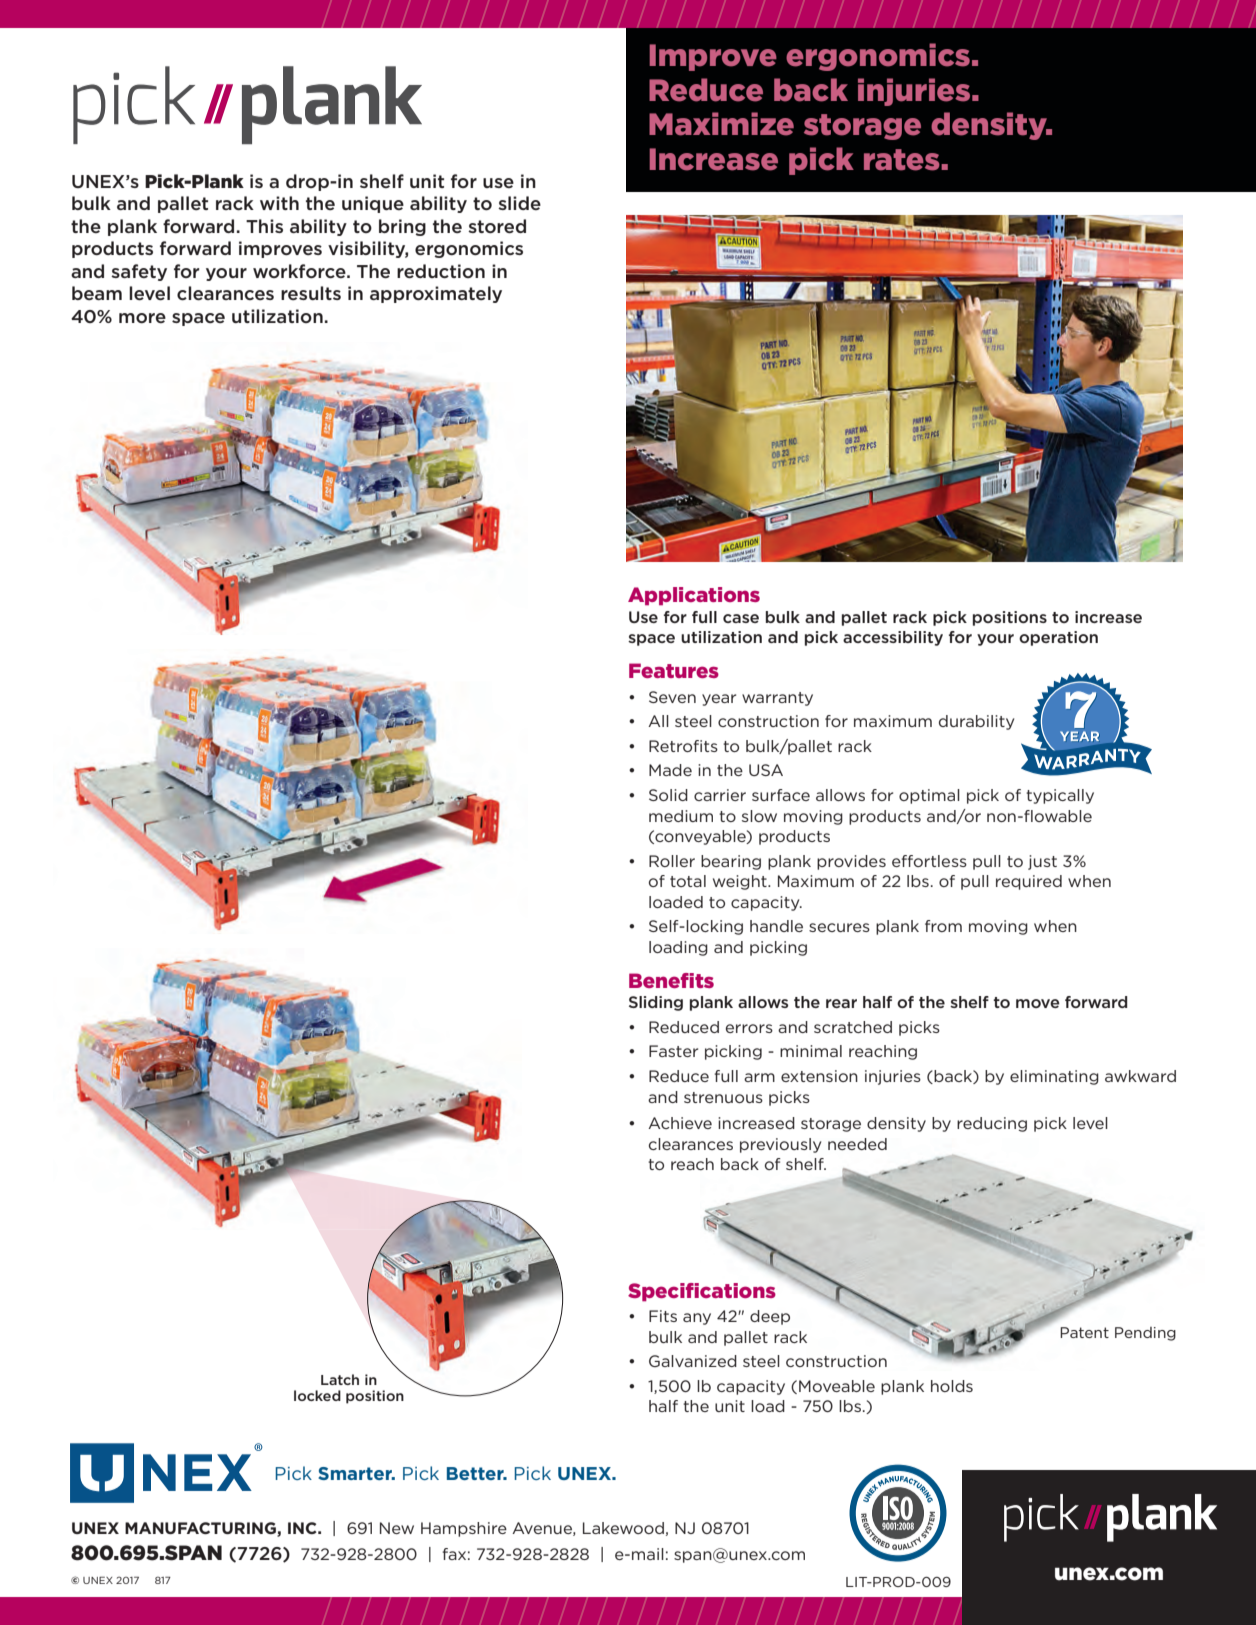 This screenshot has width=1256, height=1625. What do you see at coordinates (279, 203) in the screenshot?
I see `with` at bounding box center [279, 203].
